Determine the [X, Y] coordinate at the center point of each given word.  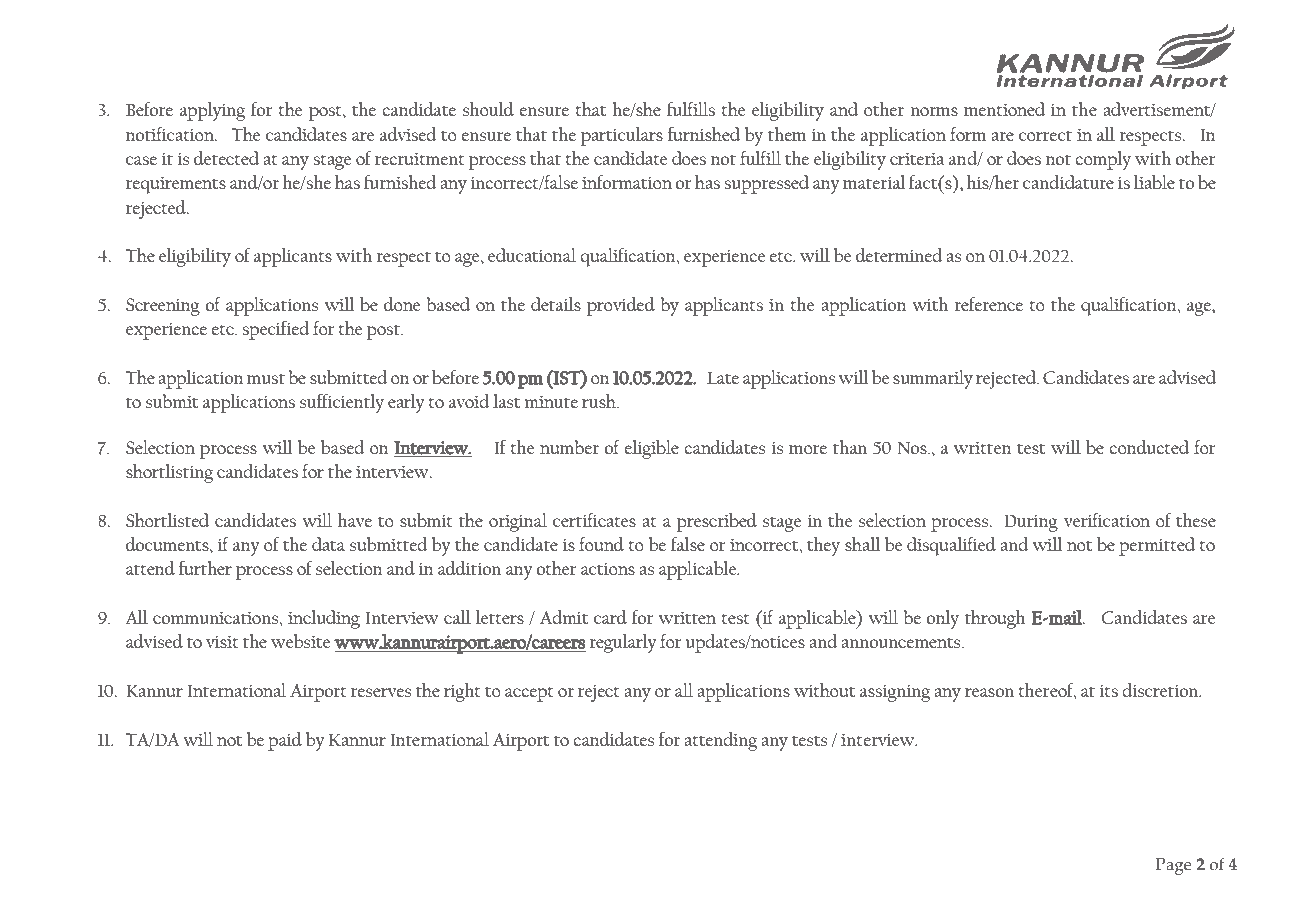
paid [285, 741]
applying [212, 111]
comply [1103, 160]
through [995, 619]
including [324, 619]
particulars [622, 136]
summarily [933, 379]
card [610, 617]
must [266, 379]
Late [723, 377]
